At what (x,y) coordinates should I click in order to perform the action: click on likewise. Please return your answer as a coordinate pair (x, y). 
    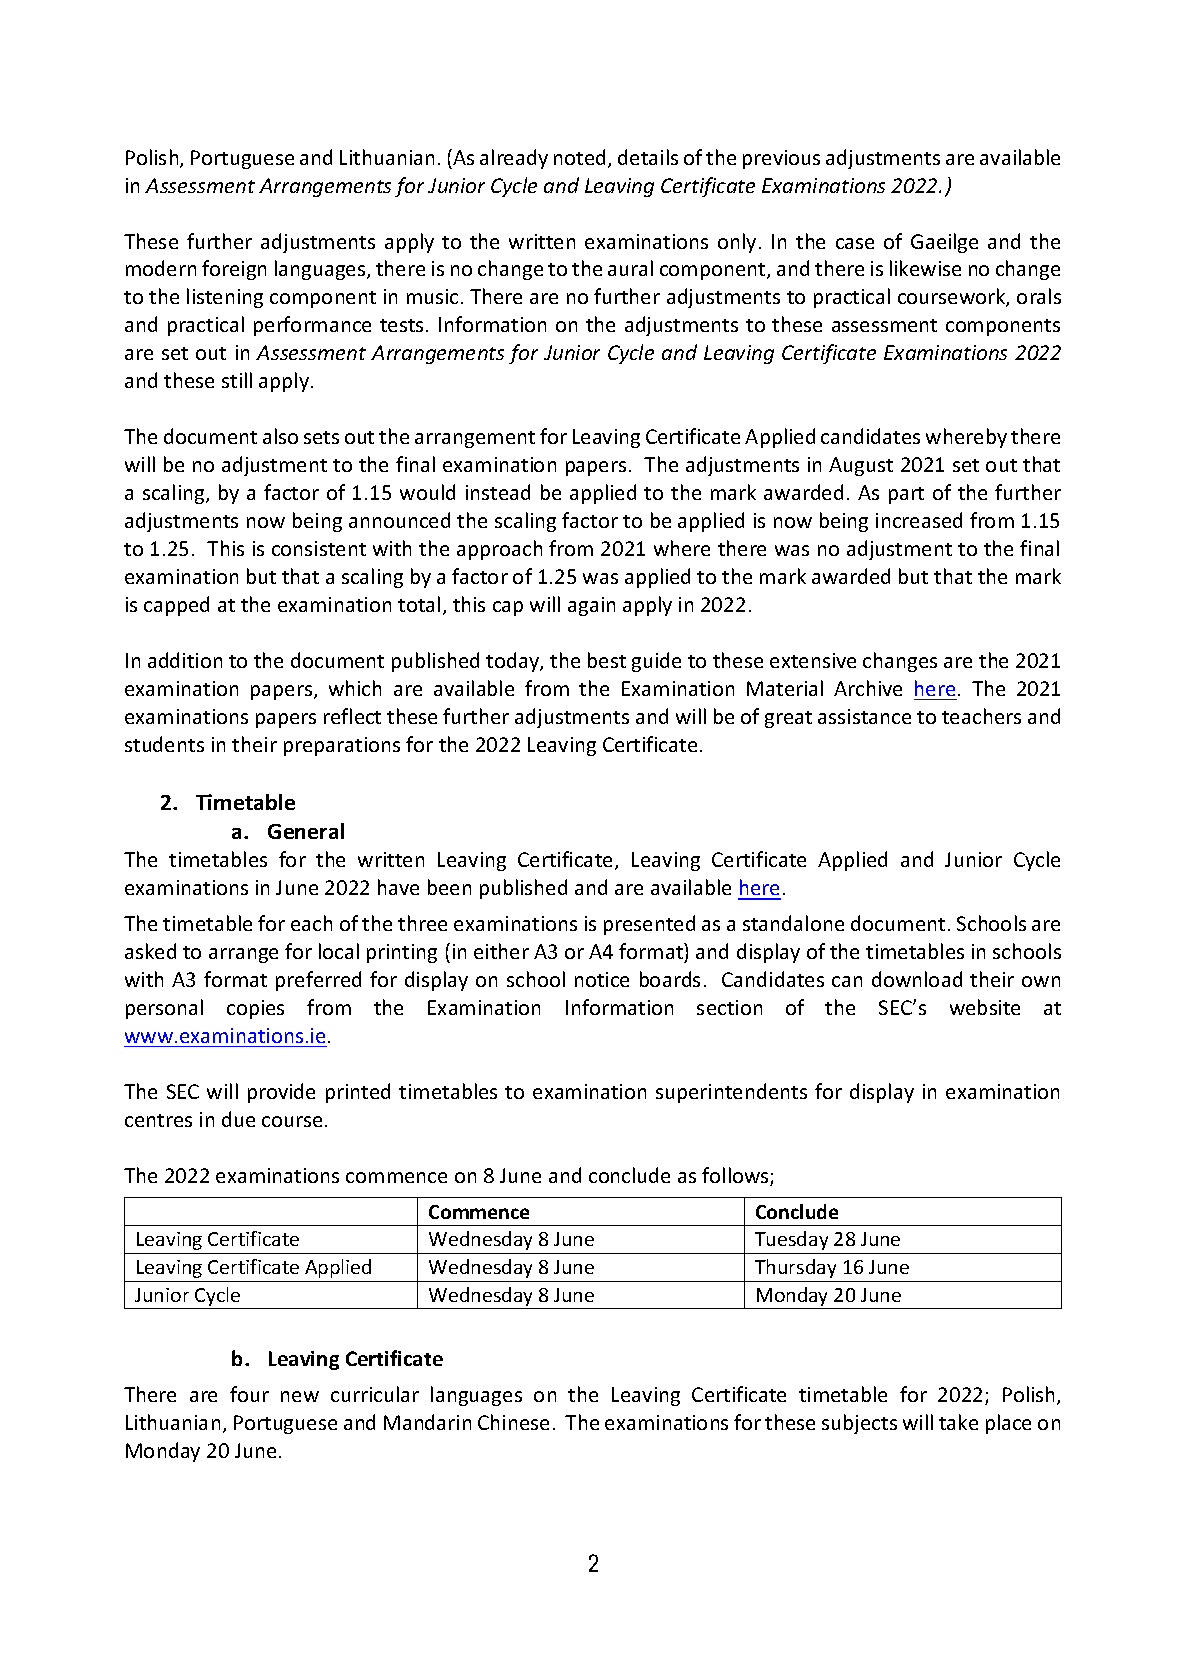
    Looking at the image, I should click on (925, 268).
